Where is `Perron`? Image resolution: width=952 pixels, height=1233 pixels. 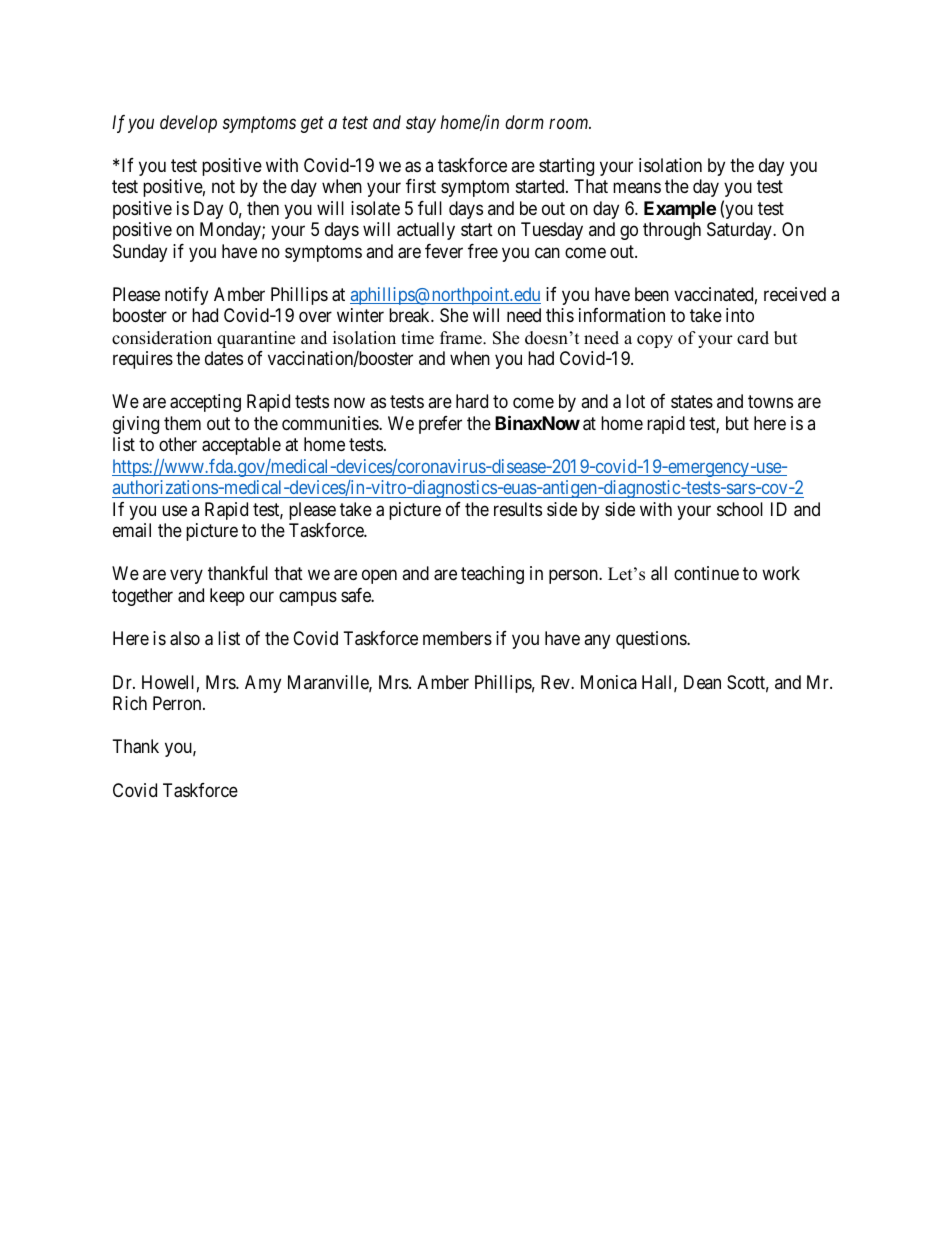 Perron is located at coordinates (178, 703).
